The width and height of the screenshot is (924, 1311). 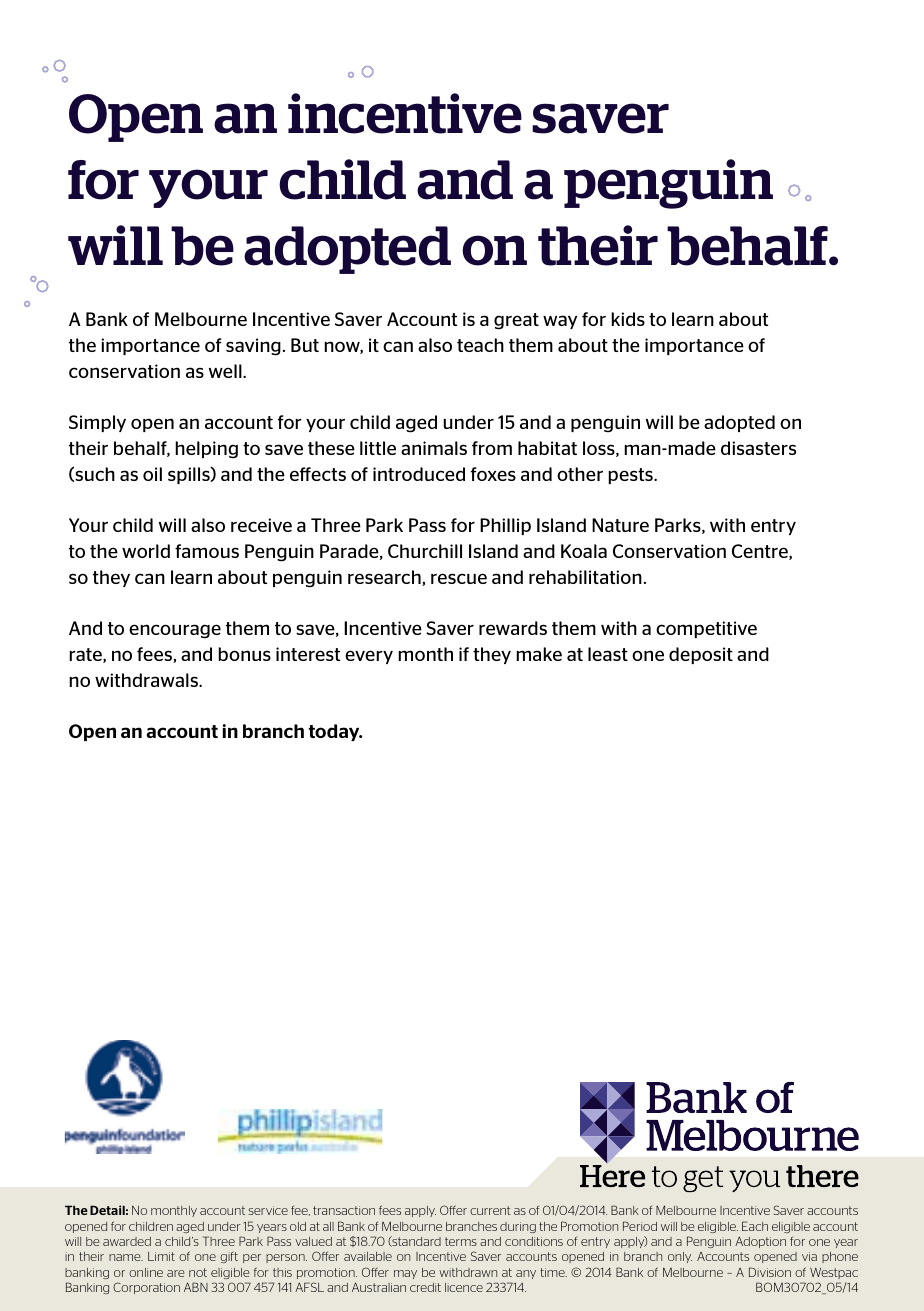 I want to click on current, so click(x=490, y=1210).
